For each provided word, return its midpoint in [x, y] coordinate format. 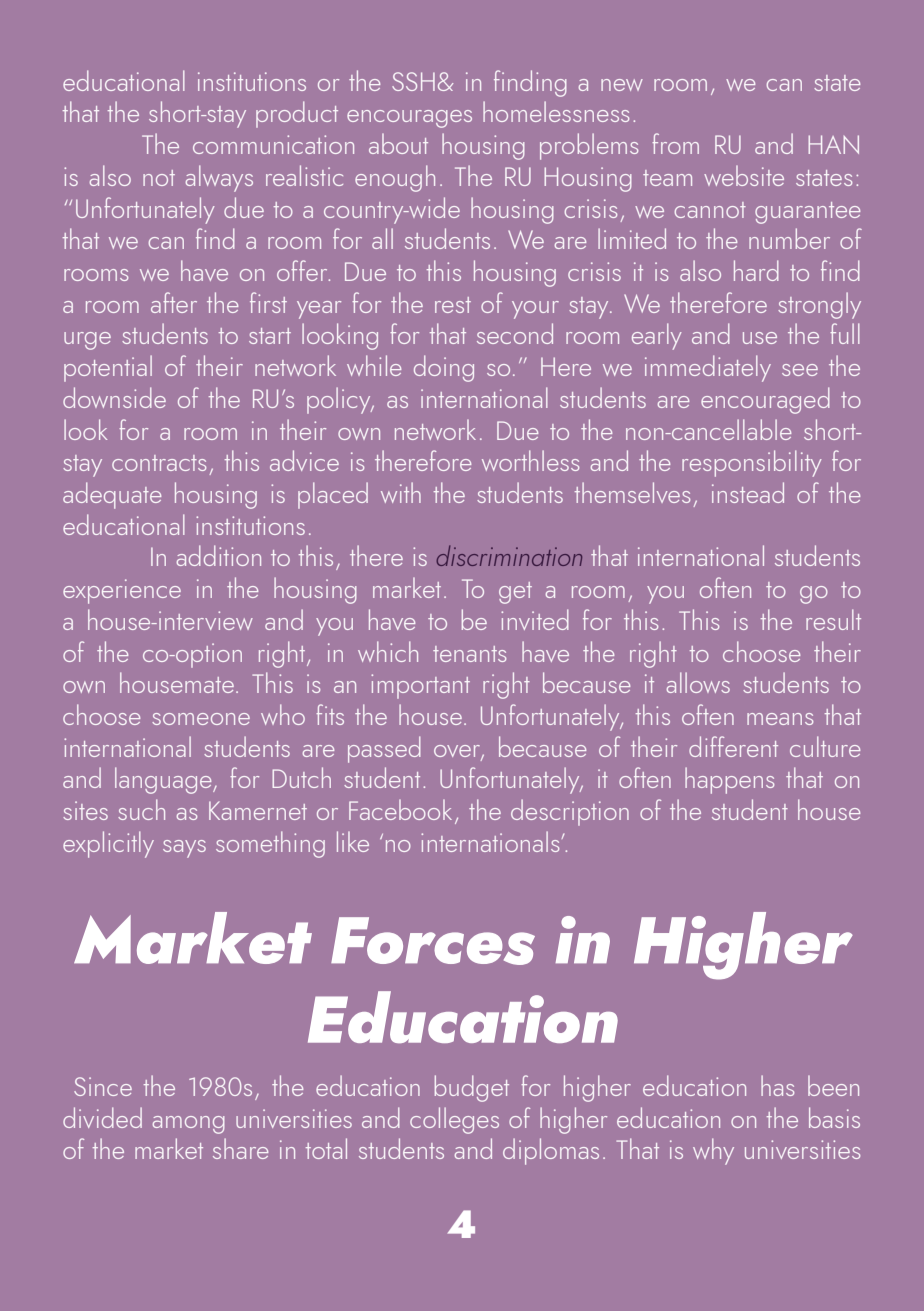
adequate [112, 495]
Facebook [400, 809]
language [164, 780]
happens [729, 780]
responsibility [752, 463]
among [188, 1125]
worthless [530, 460]
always [219, 178]
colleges [454, 1120]
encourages [409, 119]
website [744, 175]
